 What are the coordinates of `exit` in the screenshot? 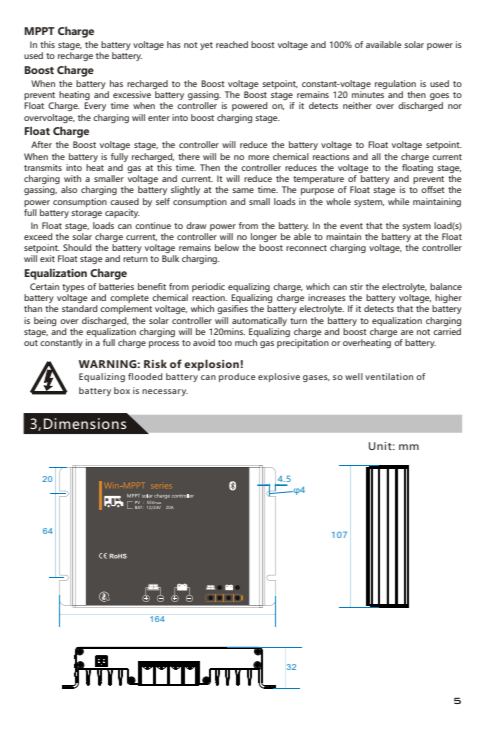 It's located at (47, 258).
